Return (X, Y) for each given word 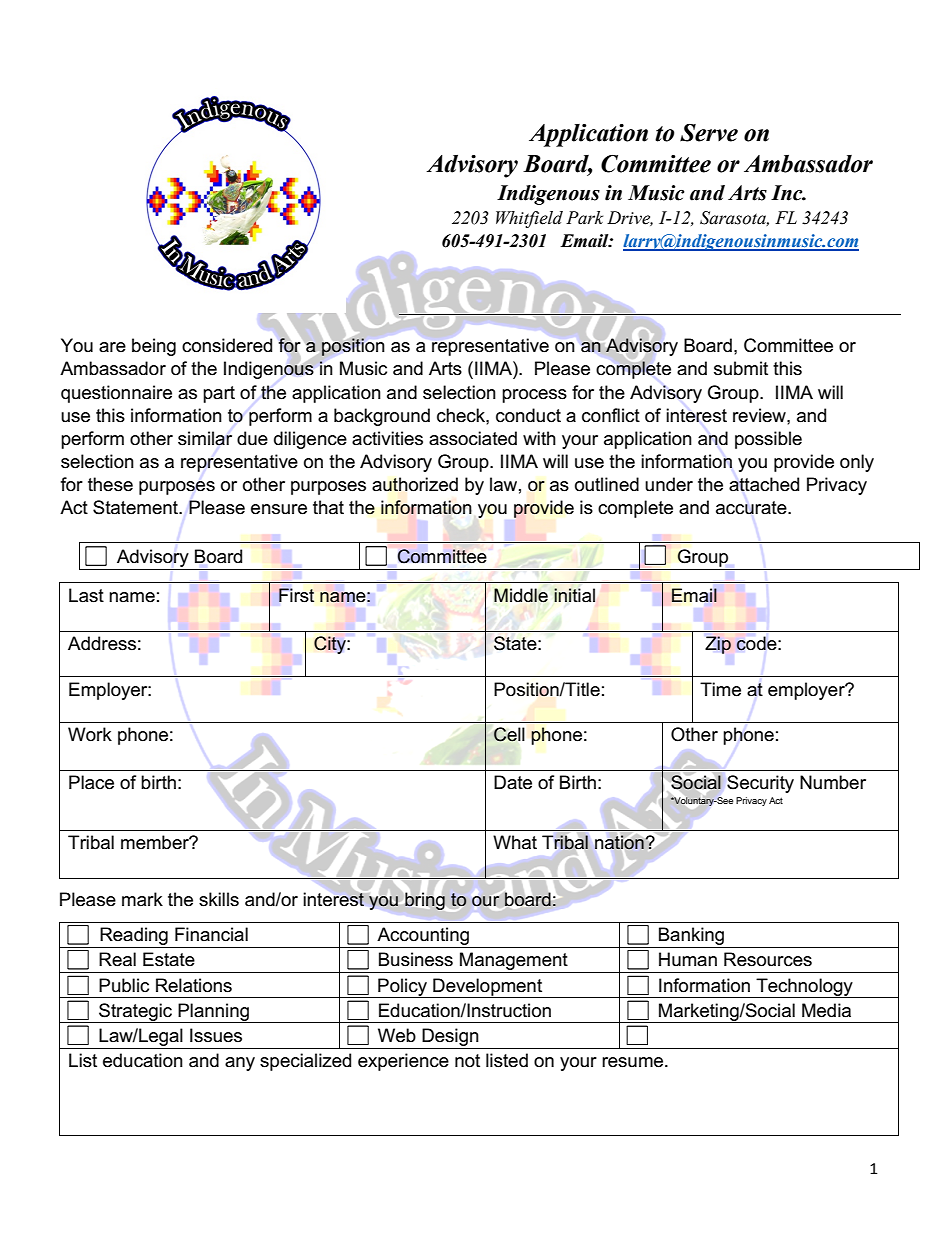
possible (768, 440)
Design (450, 1037)
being (154, 347)
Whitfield (529, 219)
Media (826, 1010)
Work (90, 734)
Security (760, 784)
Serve (709, 132)
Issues (216, 1035)
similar (205, 438)
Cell (509, 734)
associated (473, 438)
